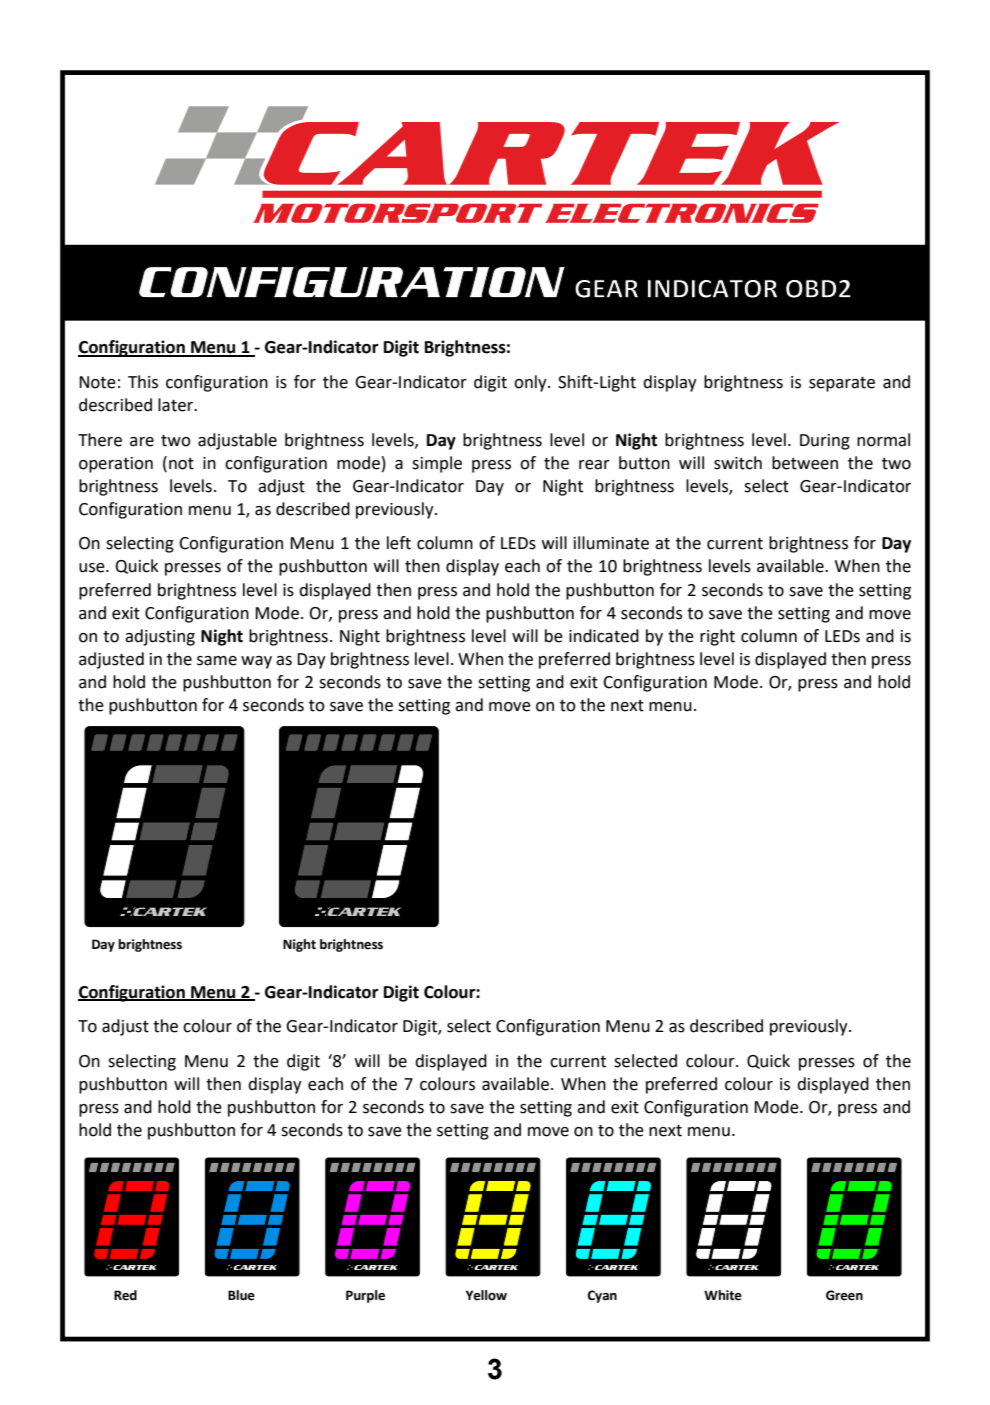 The image size is (990, 1405). I want to click on illuminate, so click(611, 543).
